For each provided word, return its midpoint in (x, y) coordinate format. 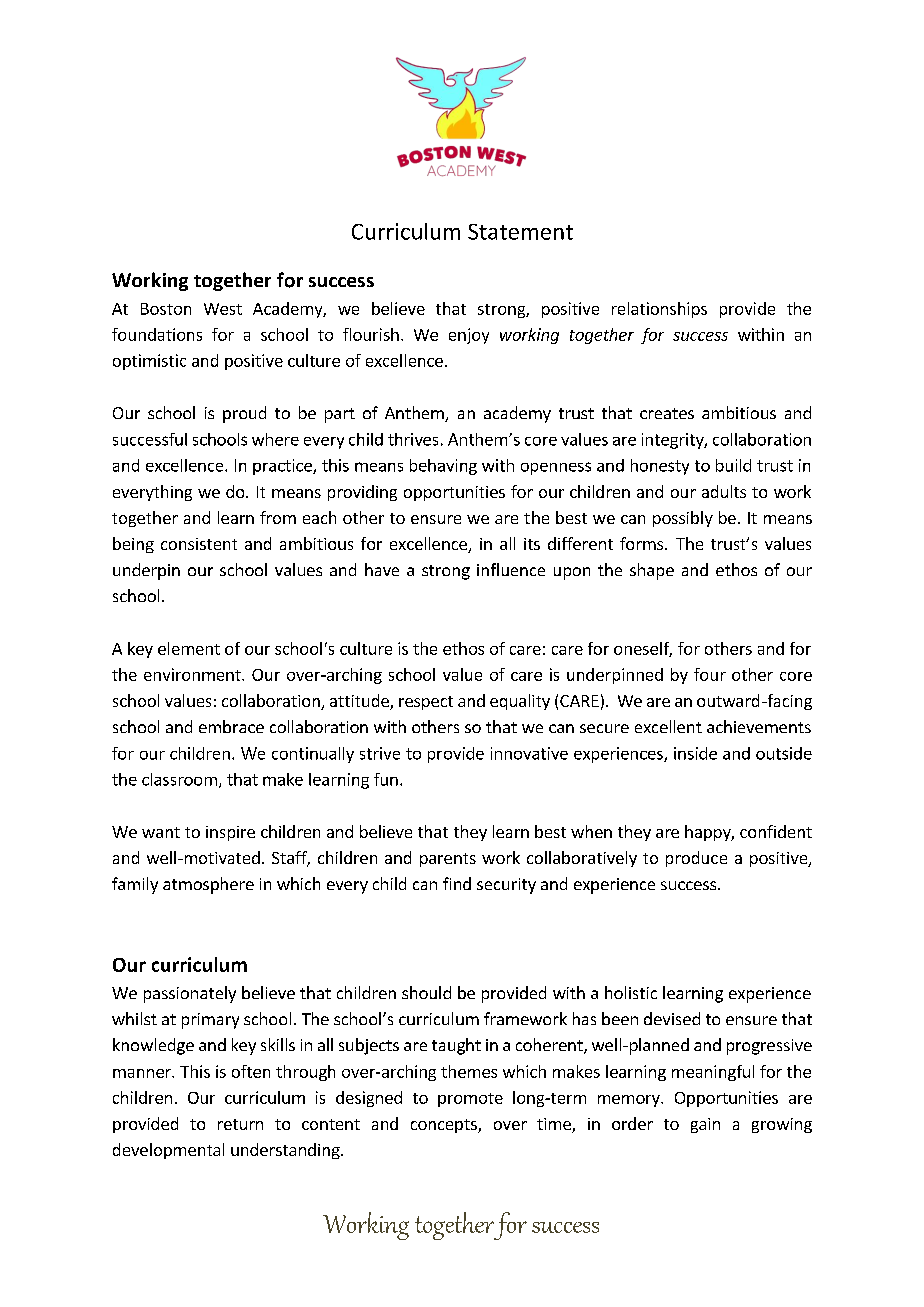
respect (426, 703)
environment (193, 674)
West (223, 309)
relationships (659, 310)
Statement (520, 232)
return (240, 1124)
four (710, 674)
